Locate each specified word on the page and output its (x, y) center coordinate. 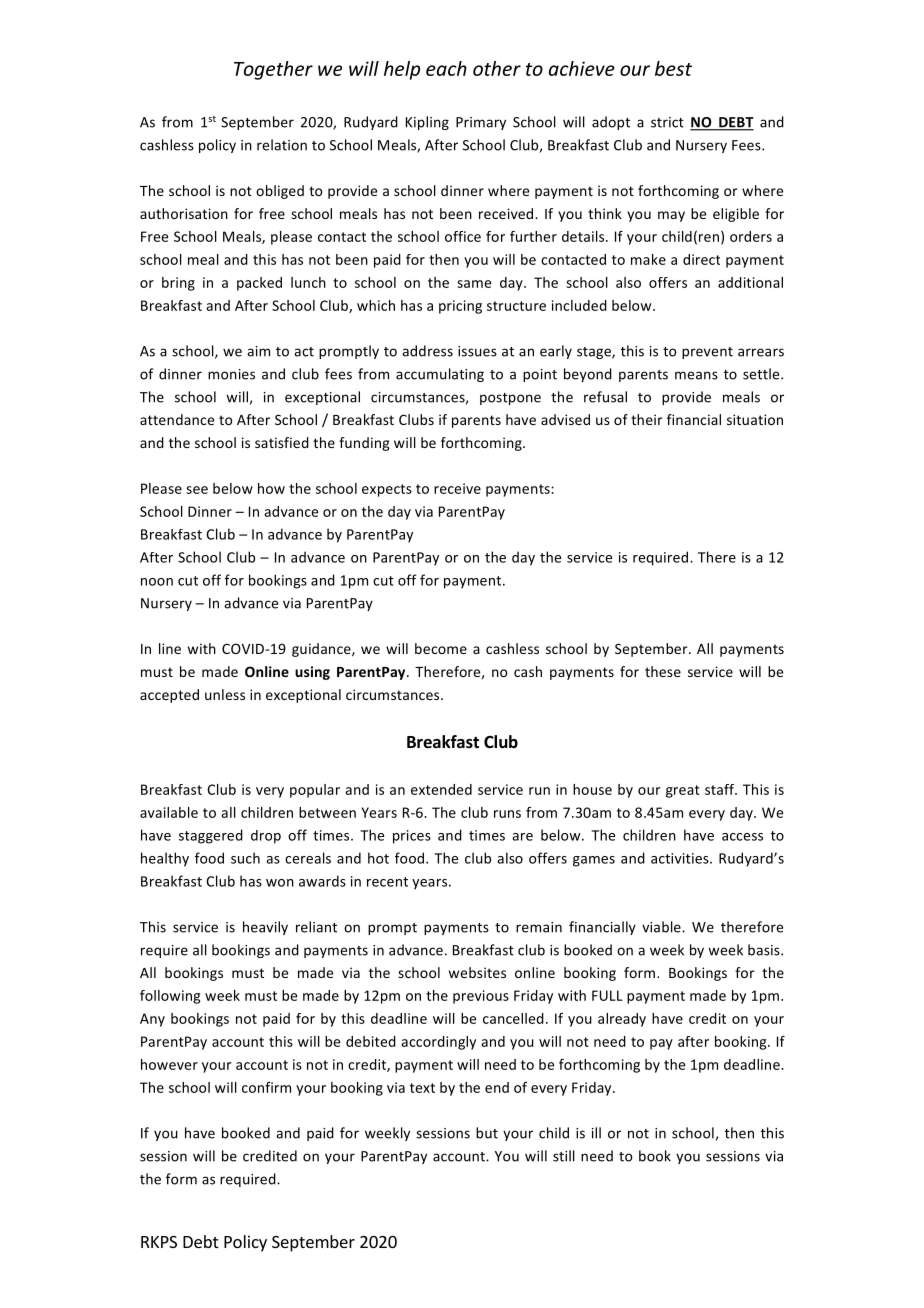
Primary (481, 123)
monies (231, 374)
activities (681, 858)
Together (273, 70)
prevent (707, 353)
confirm (266, 1087)
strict (667, 122)
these (663, 671)
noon (157, 582)
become (441, 648)
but (487, 1133)
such (245, 858)
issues (477, 351)
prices (412, 837)
